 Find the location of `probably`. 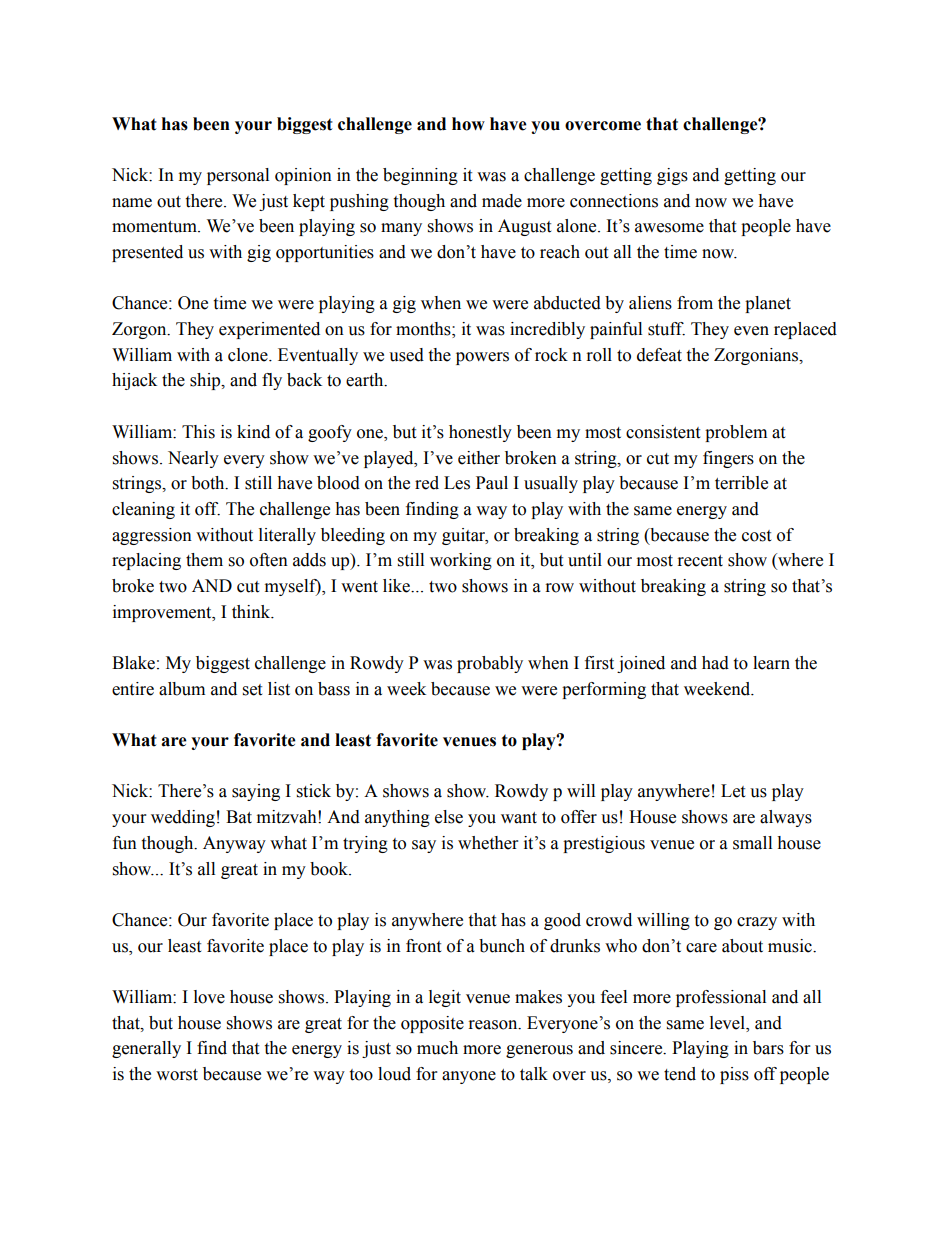

probably is located at coordinates (490, 664).
